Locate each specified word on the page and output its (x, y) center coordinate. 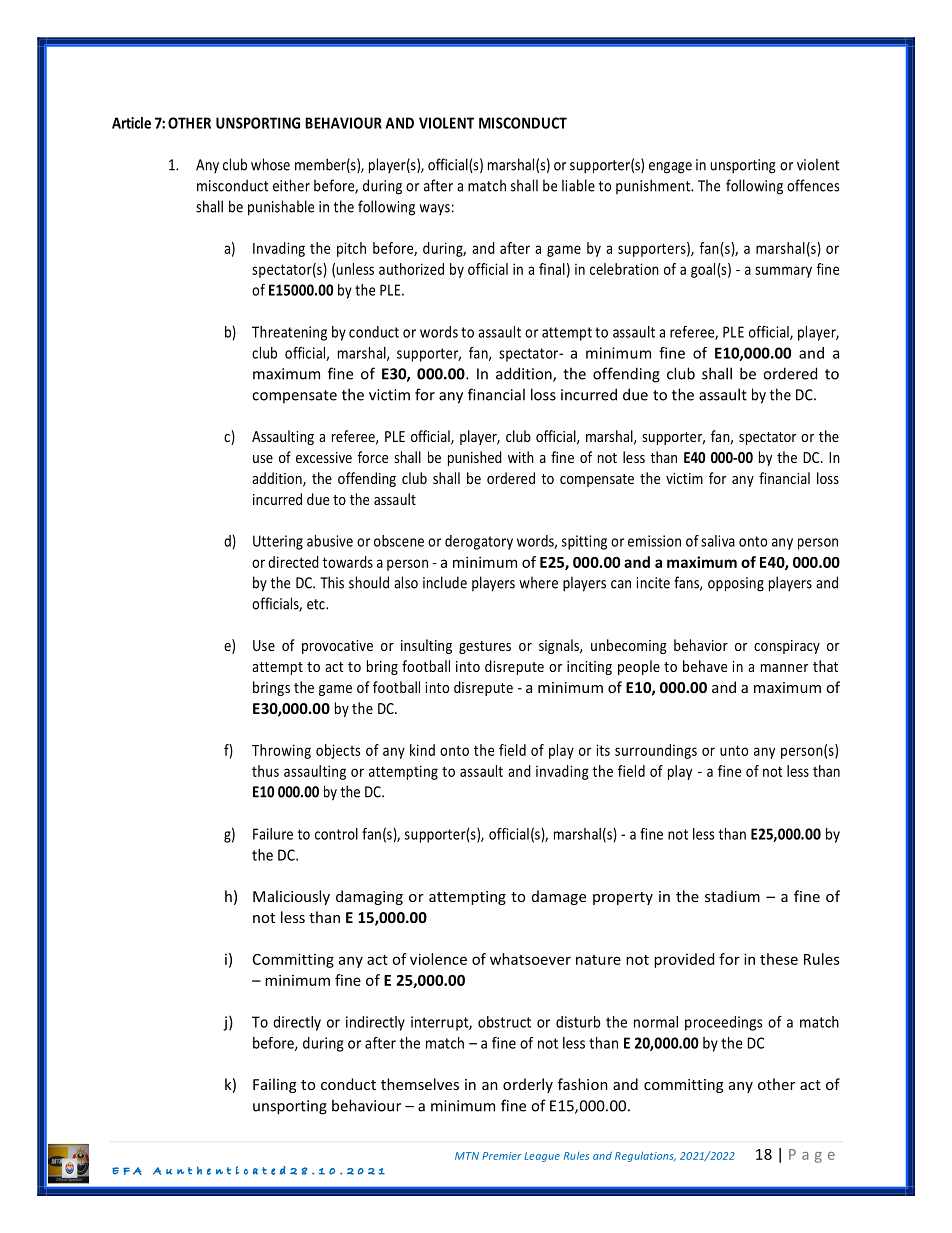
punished (475, 458)
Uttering (278, 542)
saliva (718, 541)
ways (434, 209)
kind (422, 750)
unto (734, 750)
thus (265, 771)
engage (670, 168)
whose (270, 164)
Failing (274, 1085)
